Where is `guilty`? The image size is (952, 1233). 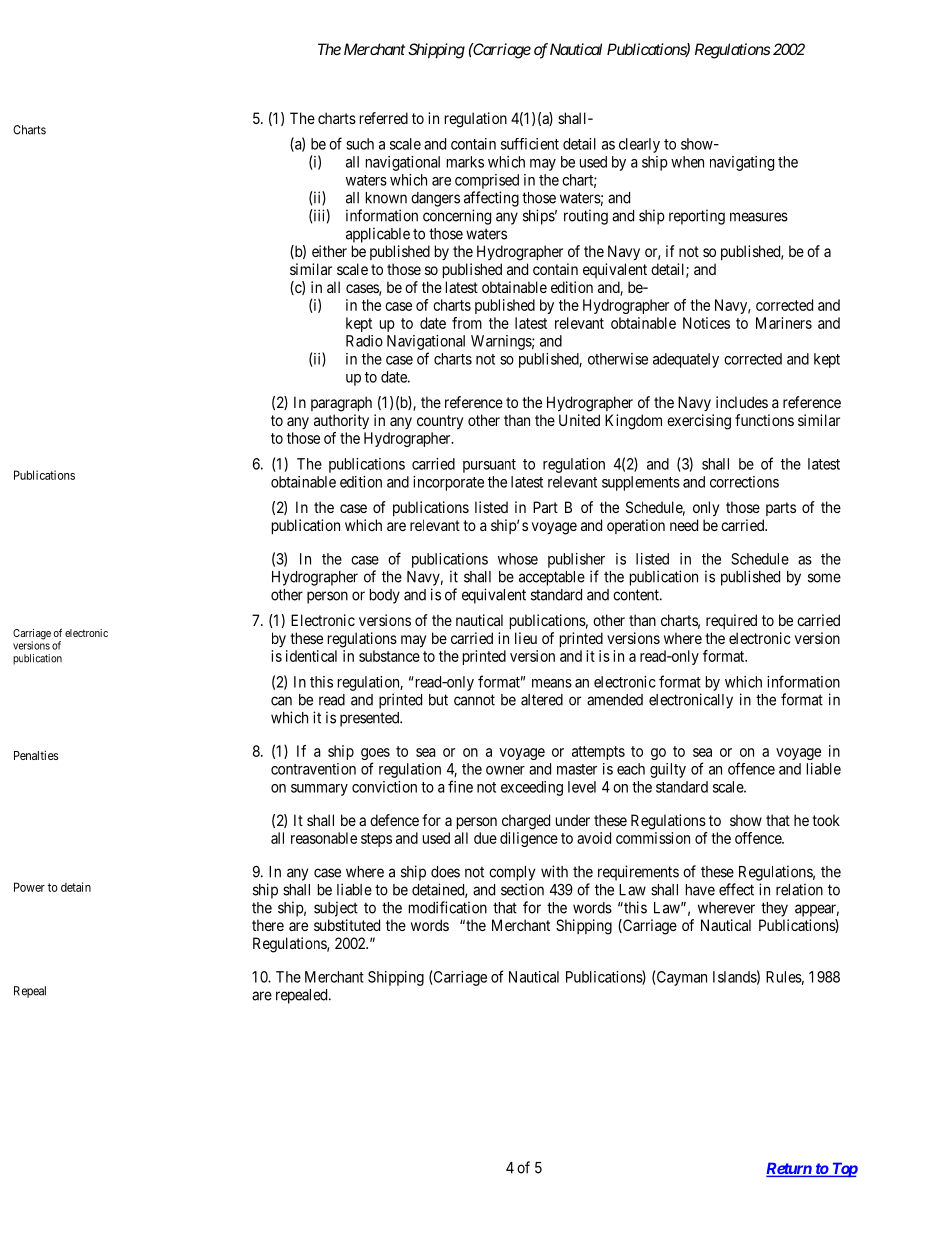
guilty is located at coordinates (668, 770).
